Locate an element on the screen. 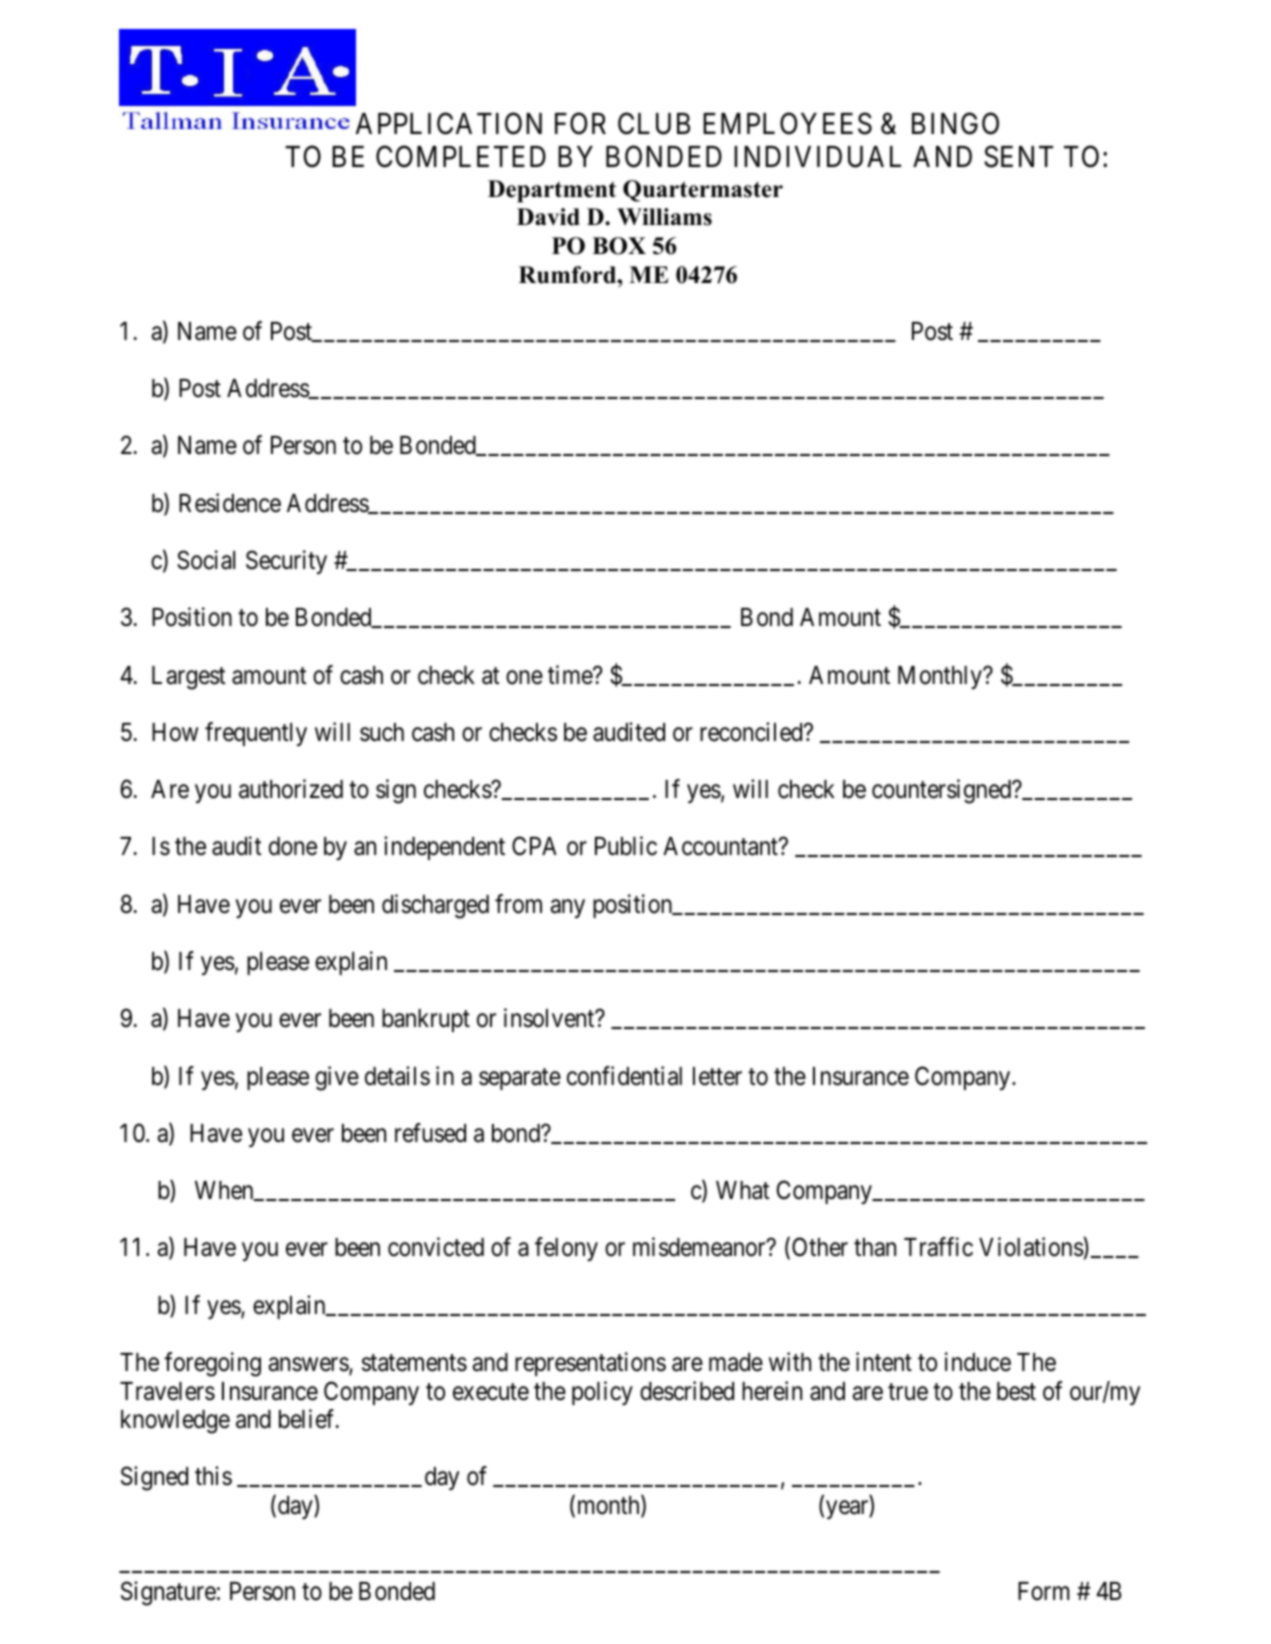 This screenshot has width=1271, height=1644. done is located at coordinates (293, 846).
